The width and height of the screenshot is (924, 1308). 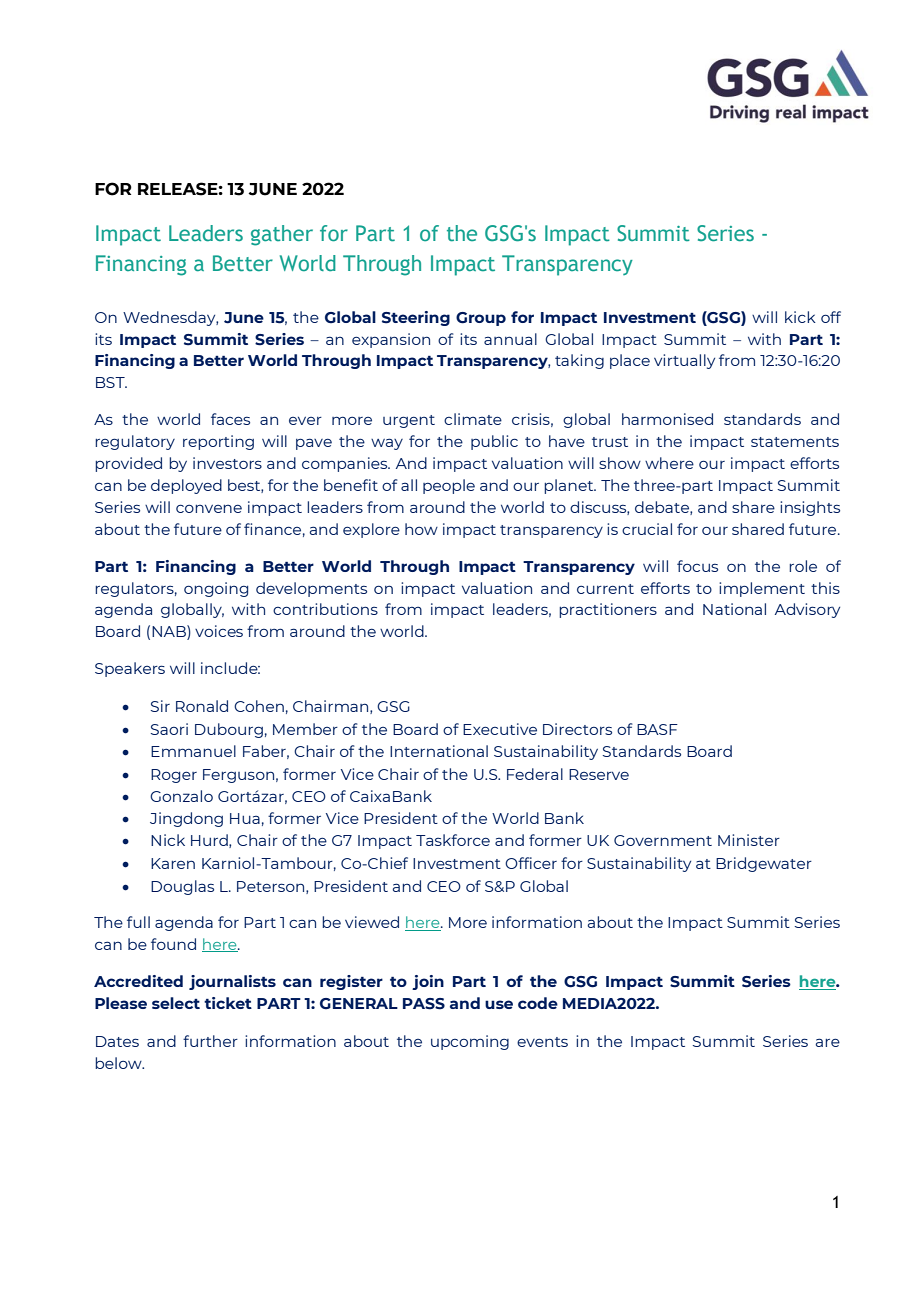 What do you see at coordinates (449, 486) in the screenshot?
I see `people` at bounding box center [449, 486].
